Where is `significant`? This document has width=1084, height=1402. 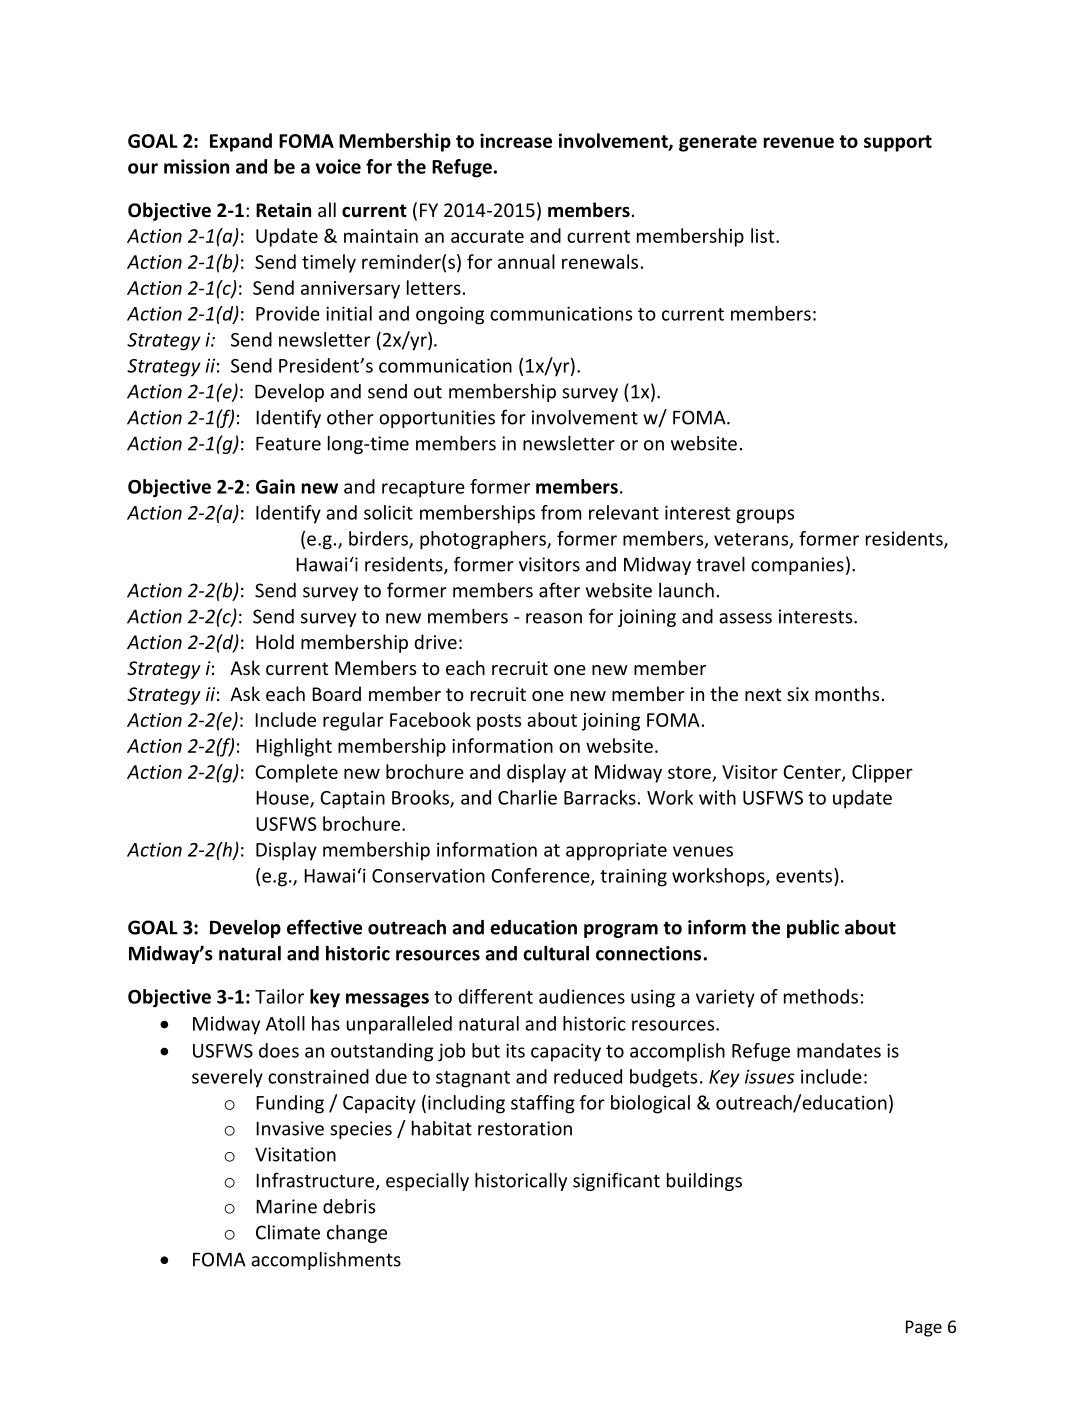 significant is located at coordinates (616, 1181).
